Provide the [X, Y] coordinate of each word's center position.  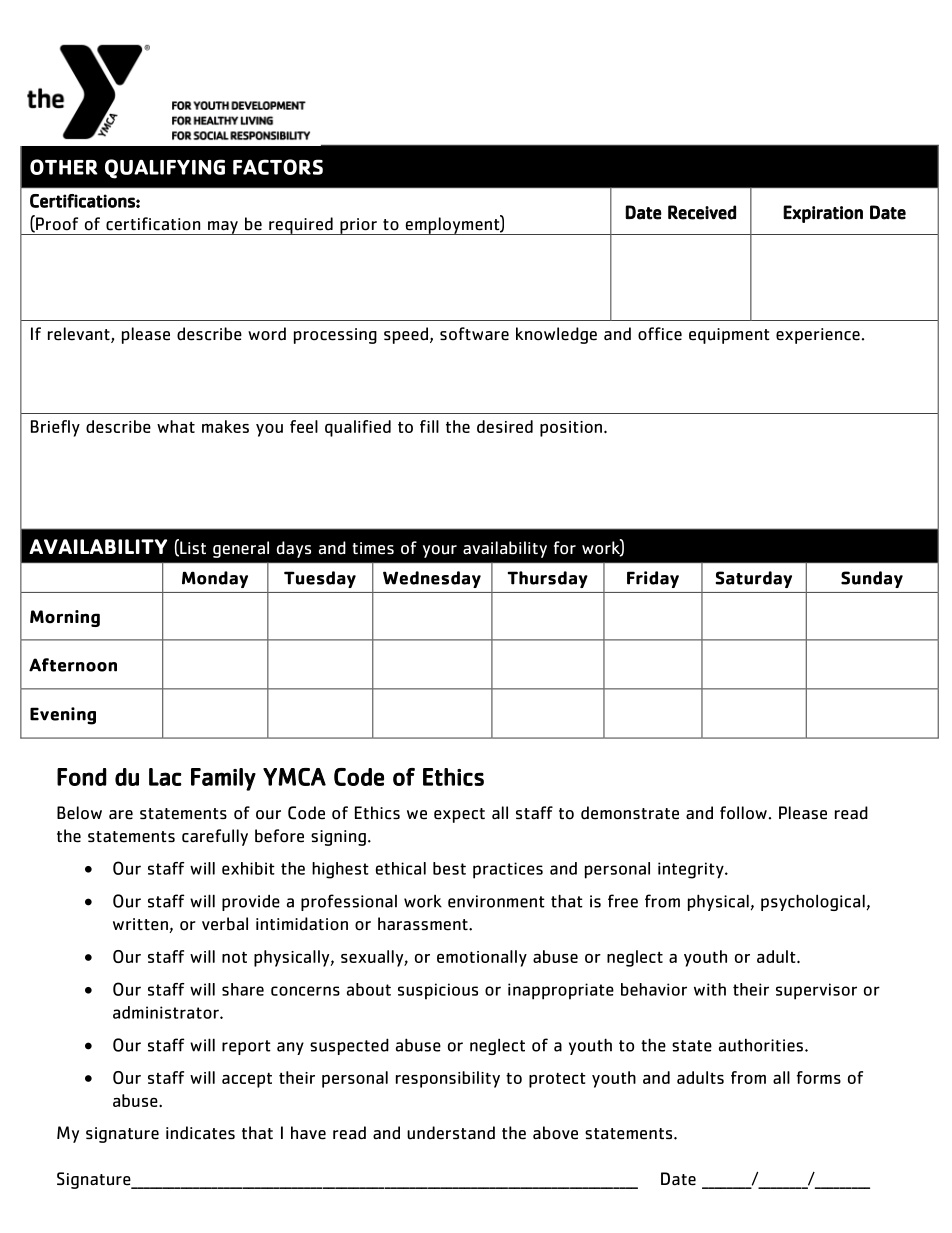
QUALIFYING [165, 169]
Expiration [823, 214]
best [449, 868]
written [141, 925]
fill [429, 426]
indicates [200, 1133]
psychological [813, 902]
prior [358, 226]
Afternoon [73, 665]
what [176, 426]
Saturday [754, 579]
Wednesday [432, 579]
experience [818, 336]
